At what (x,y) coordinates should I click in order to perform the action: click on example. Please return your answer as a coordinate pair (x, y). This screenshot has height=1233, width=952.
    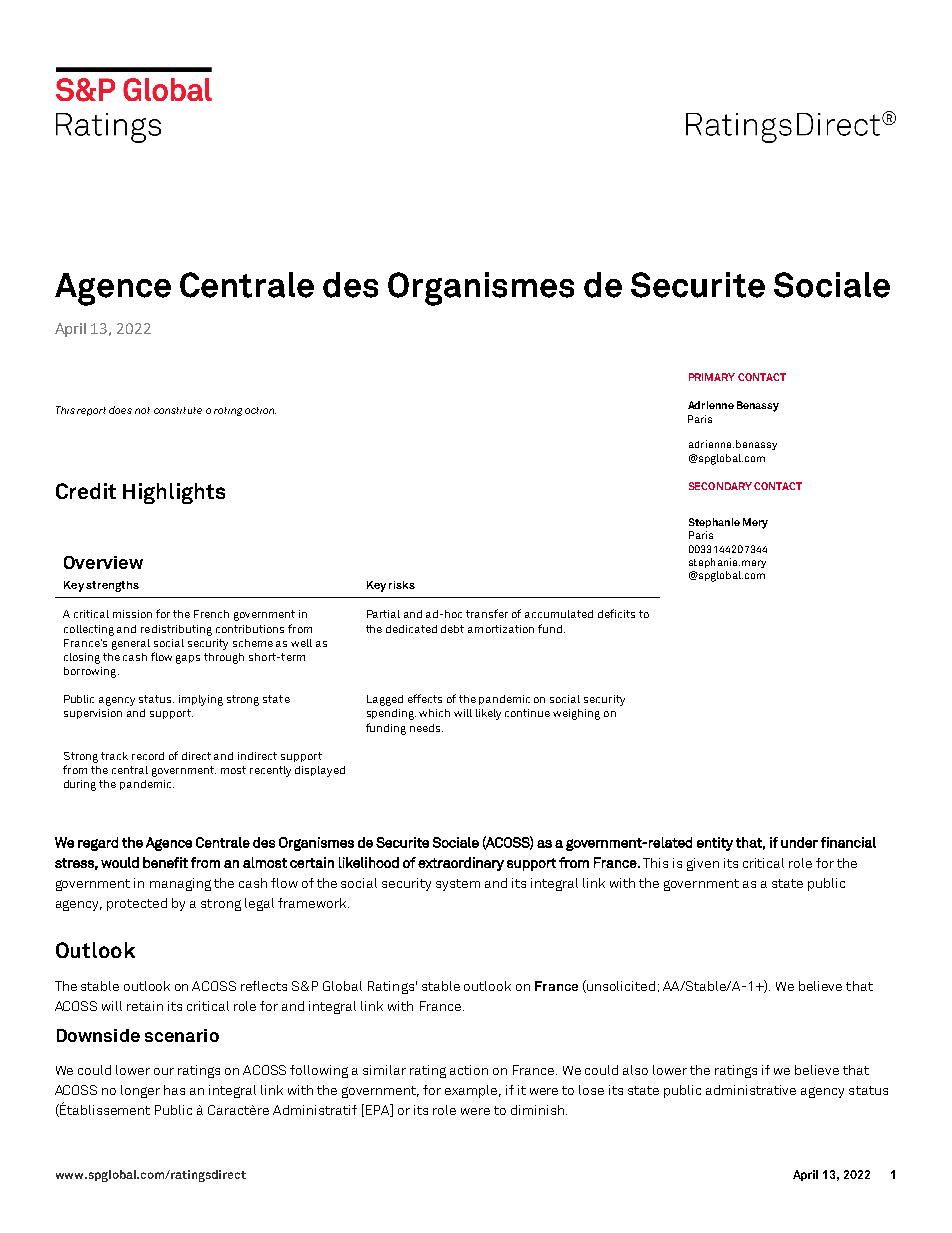
    Looking at the image, I should click on (473, 1091).
